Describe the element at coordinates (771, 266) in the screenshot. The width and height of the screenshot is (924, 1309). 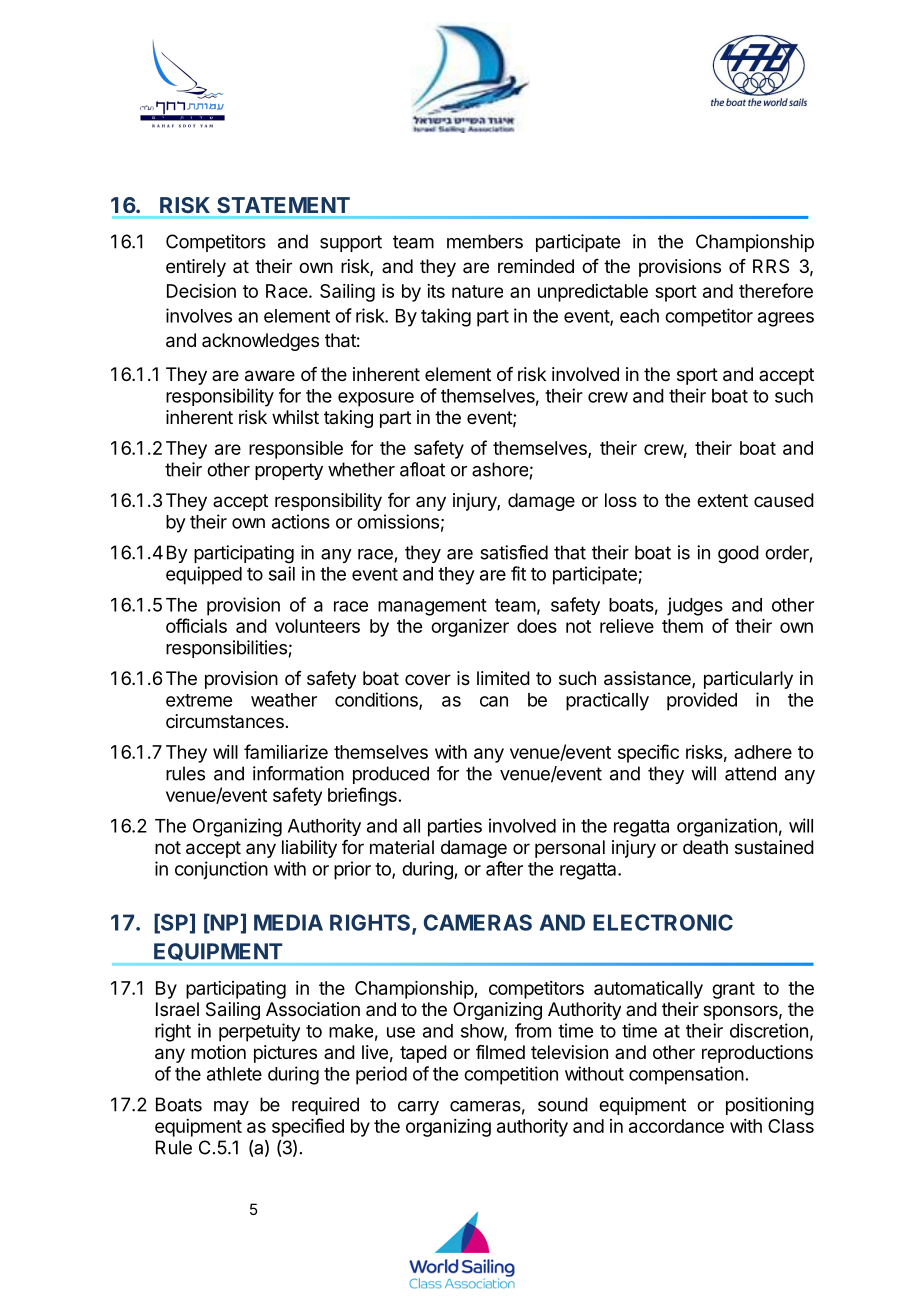
I see `RRS` at that location.
